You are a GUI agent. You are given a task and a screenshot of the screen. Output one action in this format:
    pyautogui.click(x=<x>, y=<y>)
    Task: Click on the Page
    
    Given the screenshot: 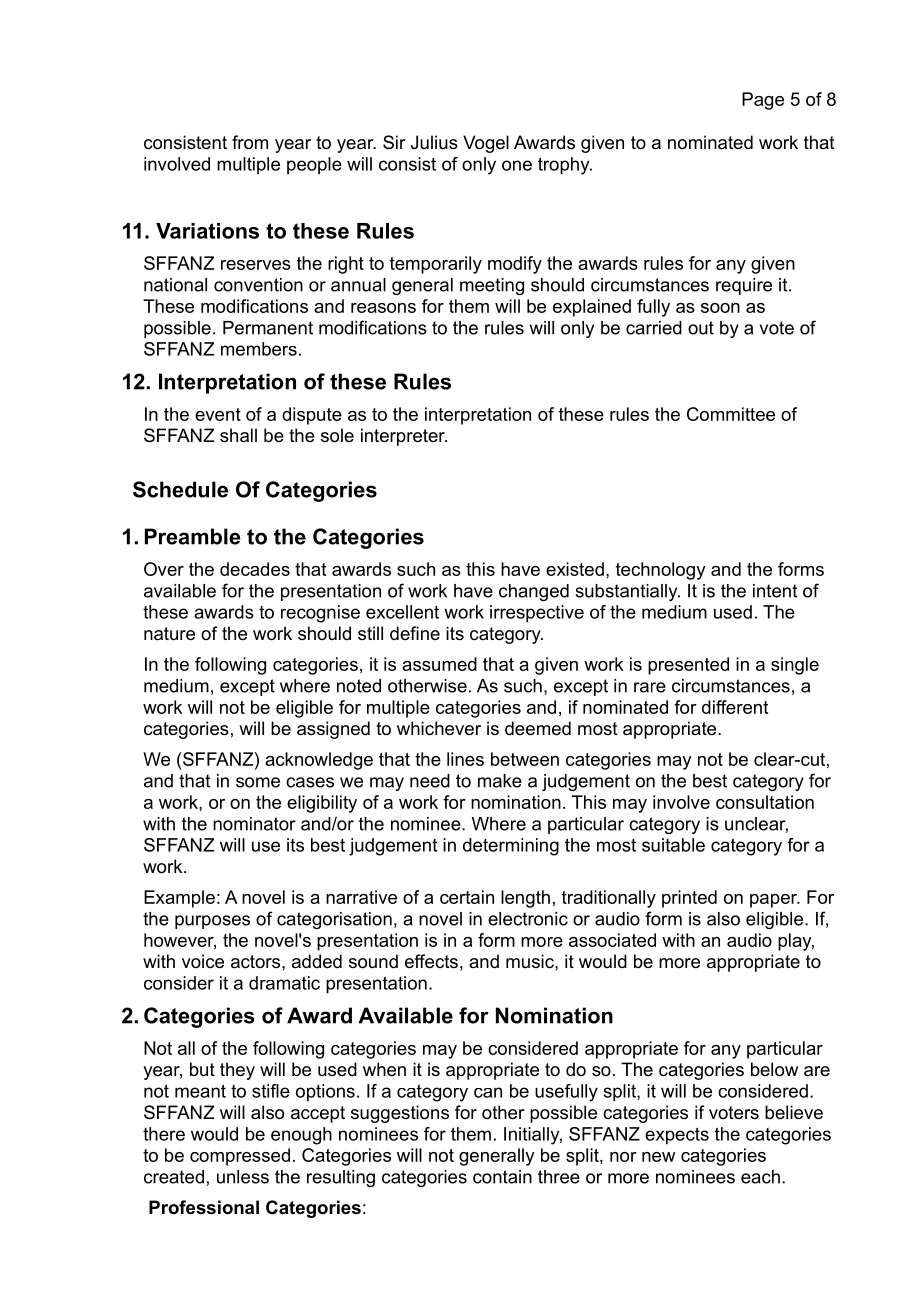 What is the action you would take?
    pyautogui.click(x=763, y=101)
